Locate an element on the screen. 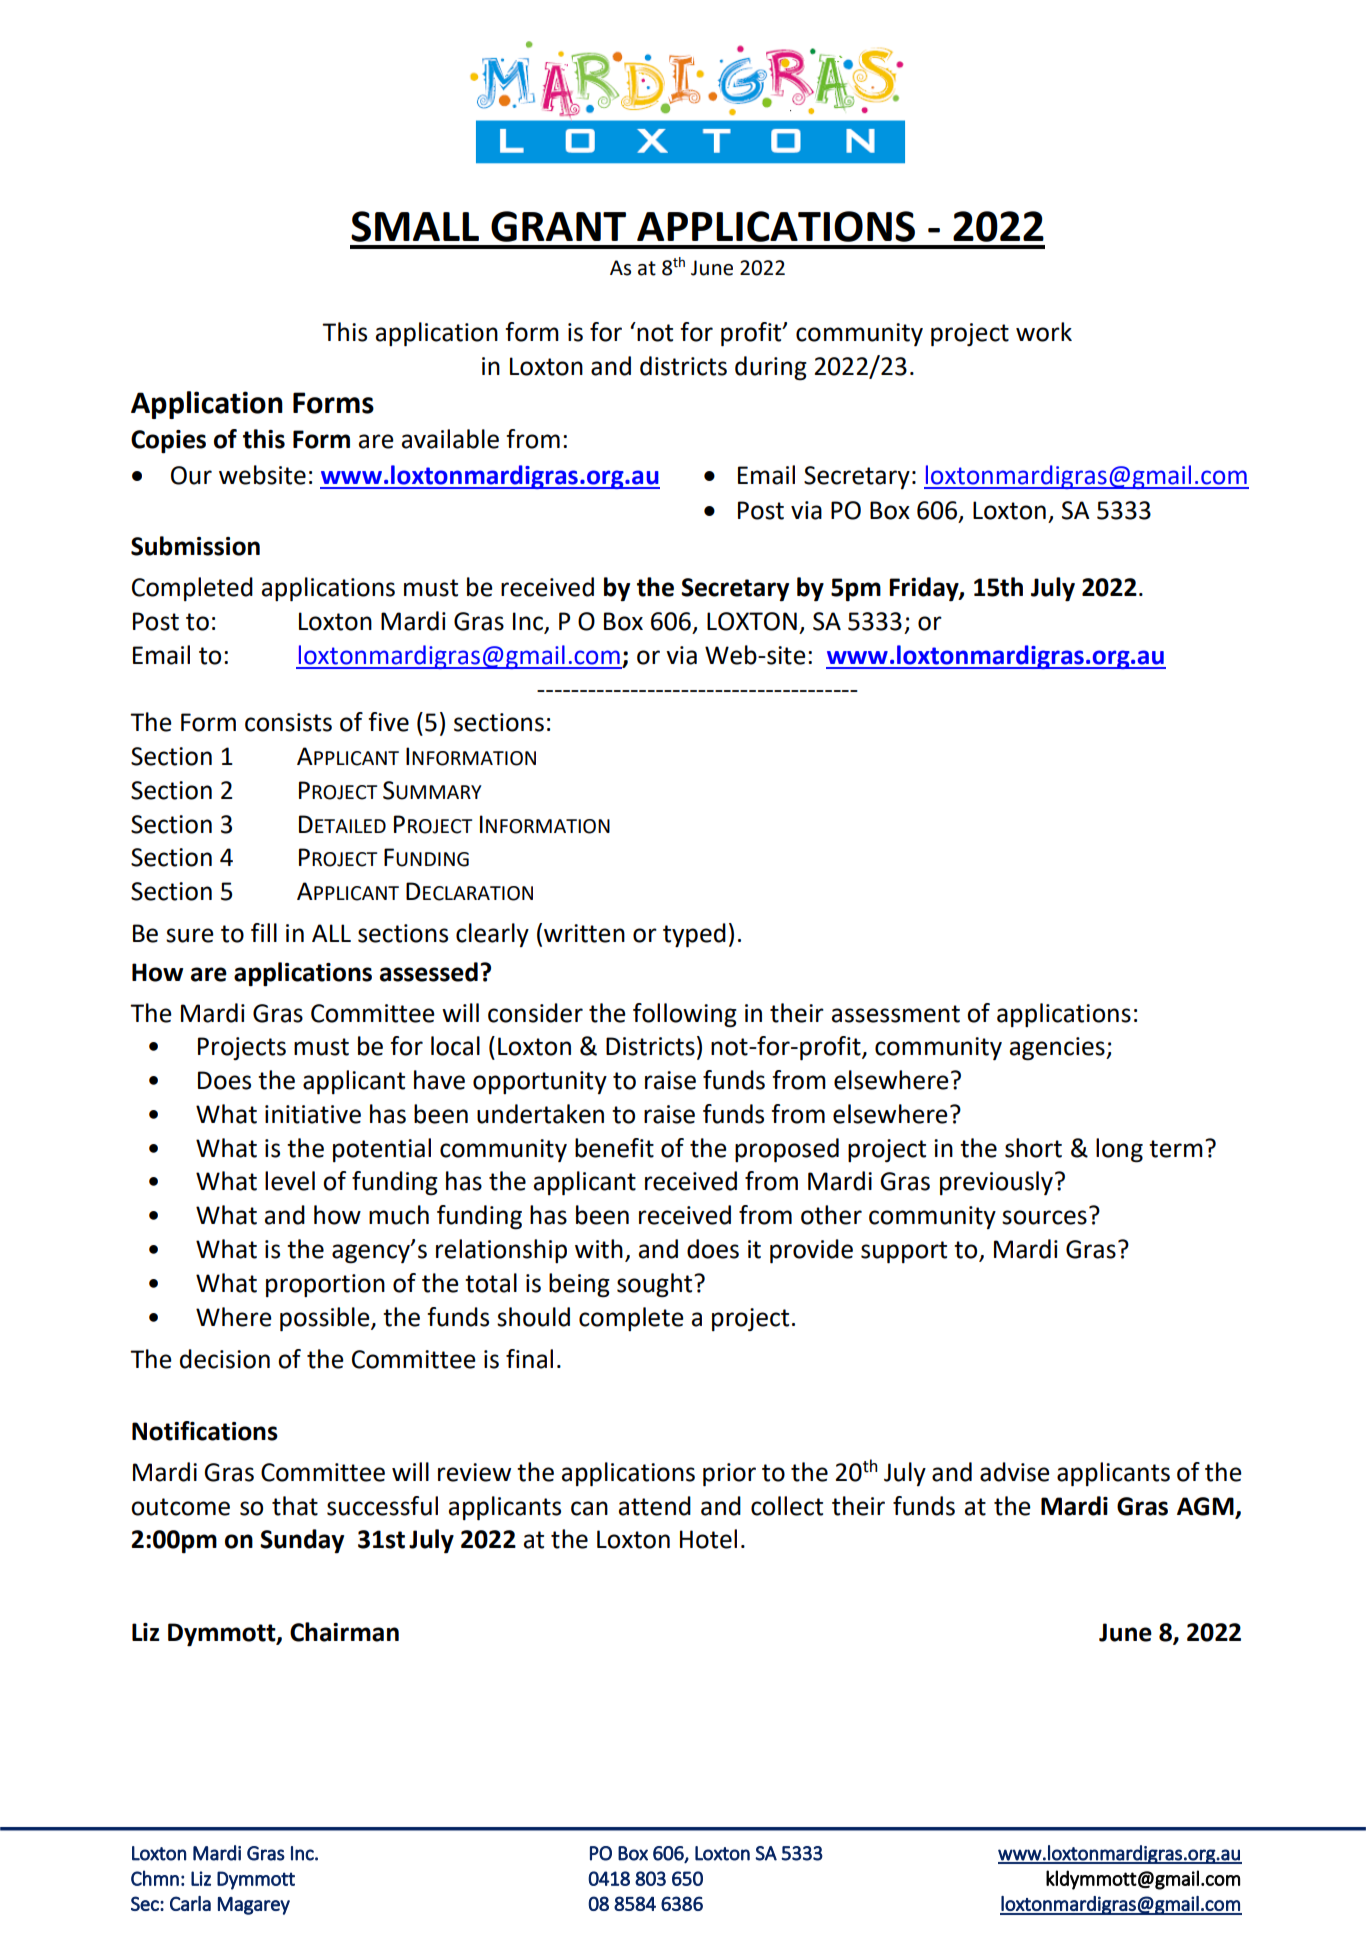 The width and height of the screenshot is (1372, 1942). SMALL is located at coordinates (415, 226).
